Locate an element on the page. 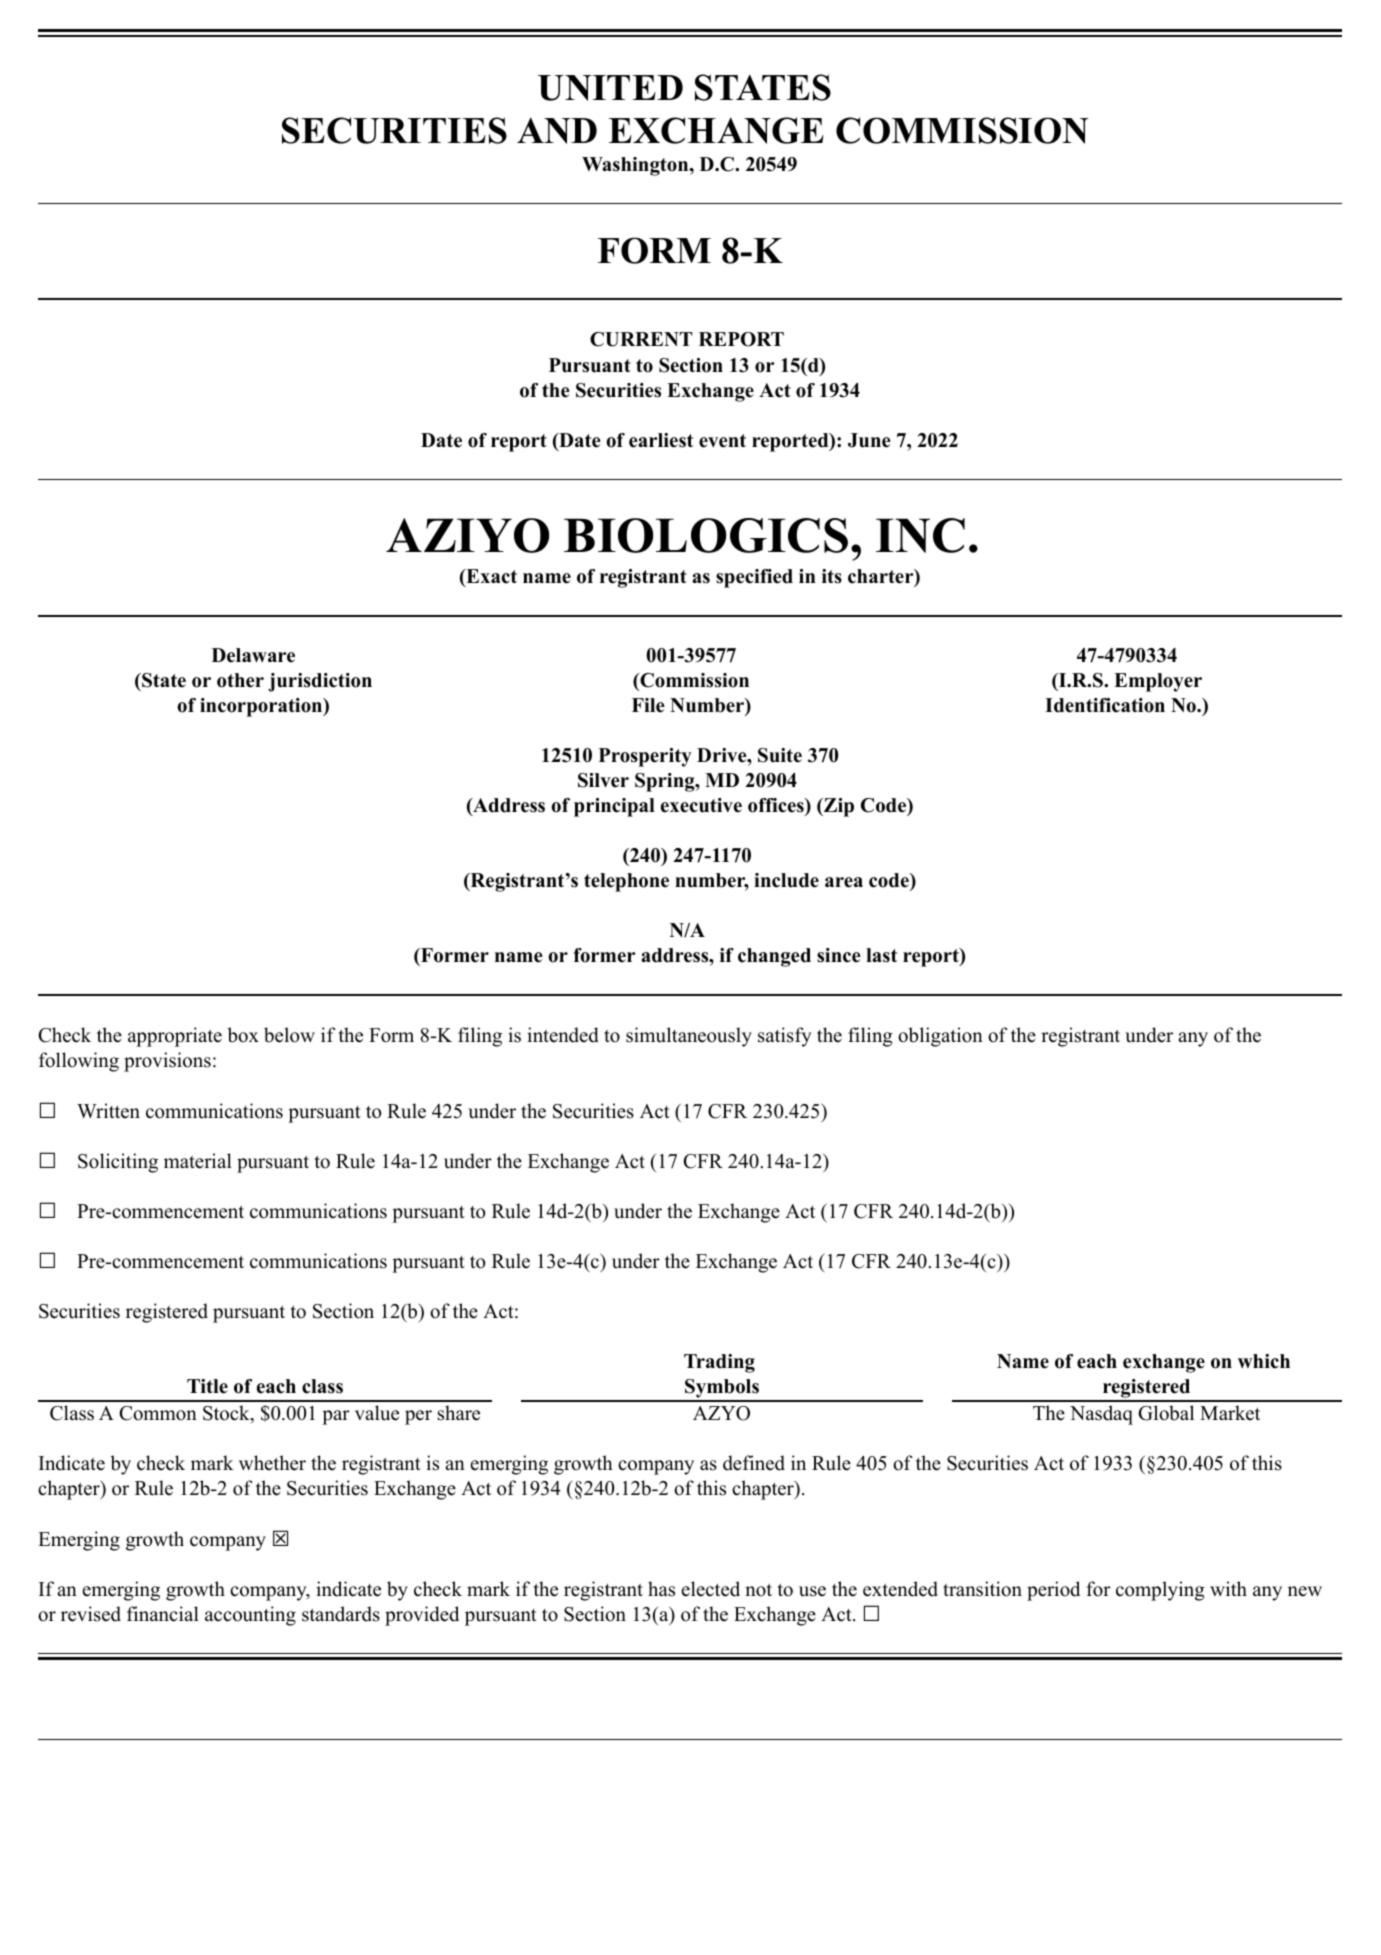 This document has height=1955, width=1381. material is located at coordinates (198, 1161).
